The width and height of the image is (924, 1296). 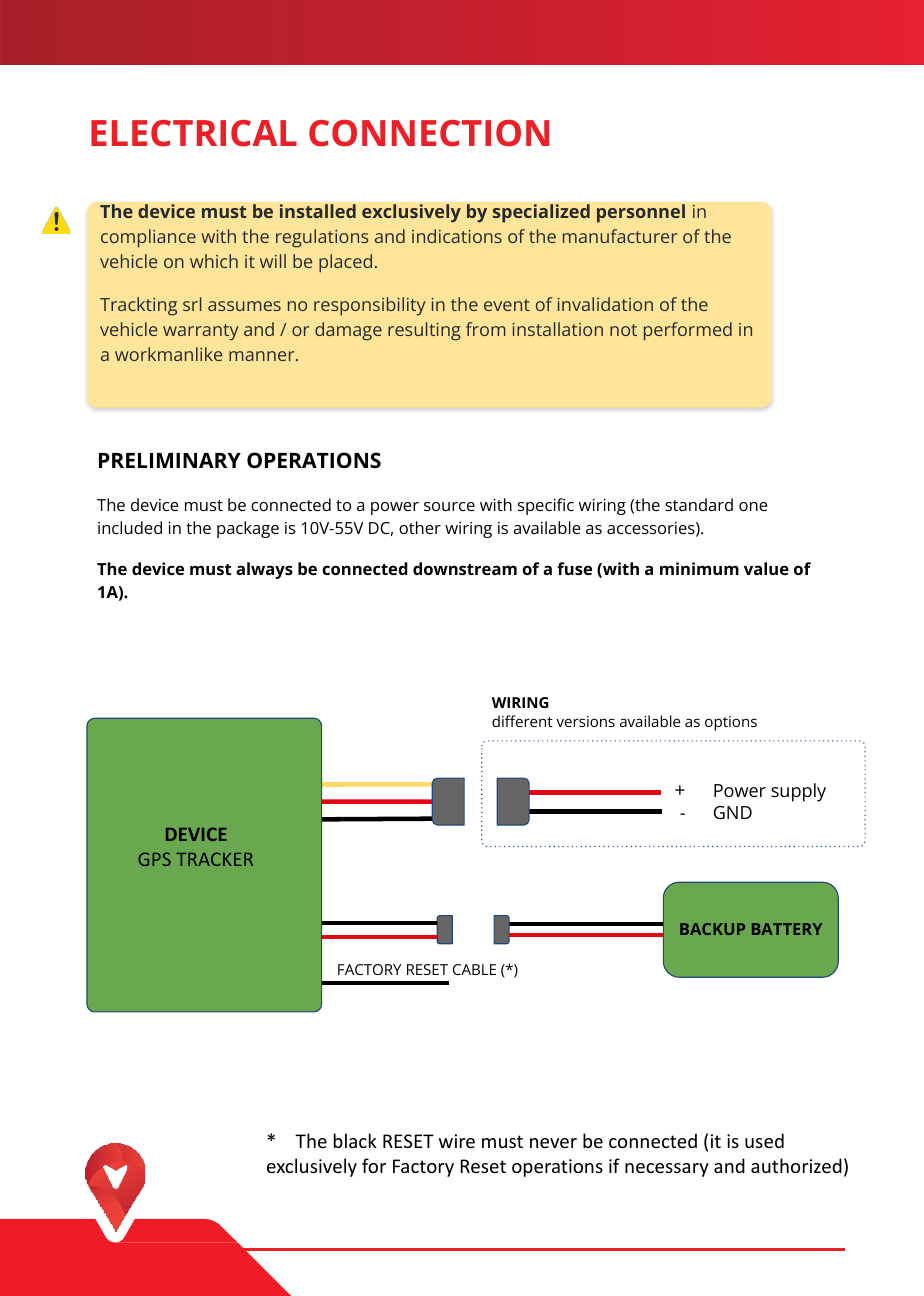 I want to click on black, so click(x=355, y=1140).
